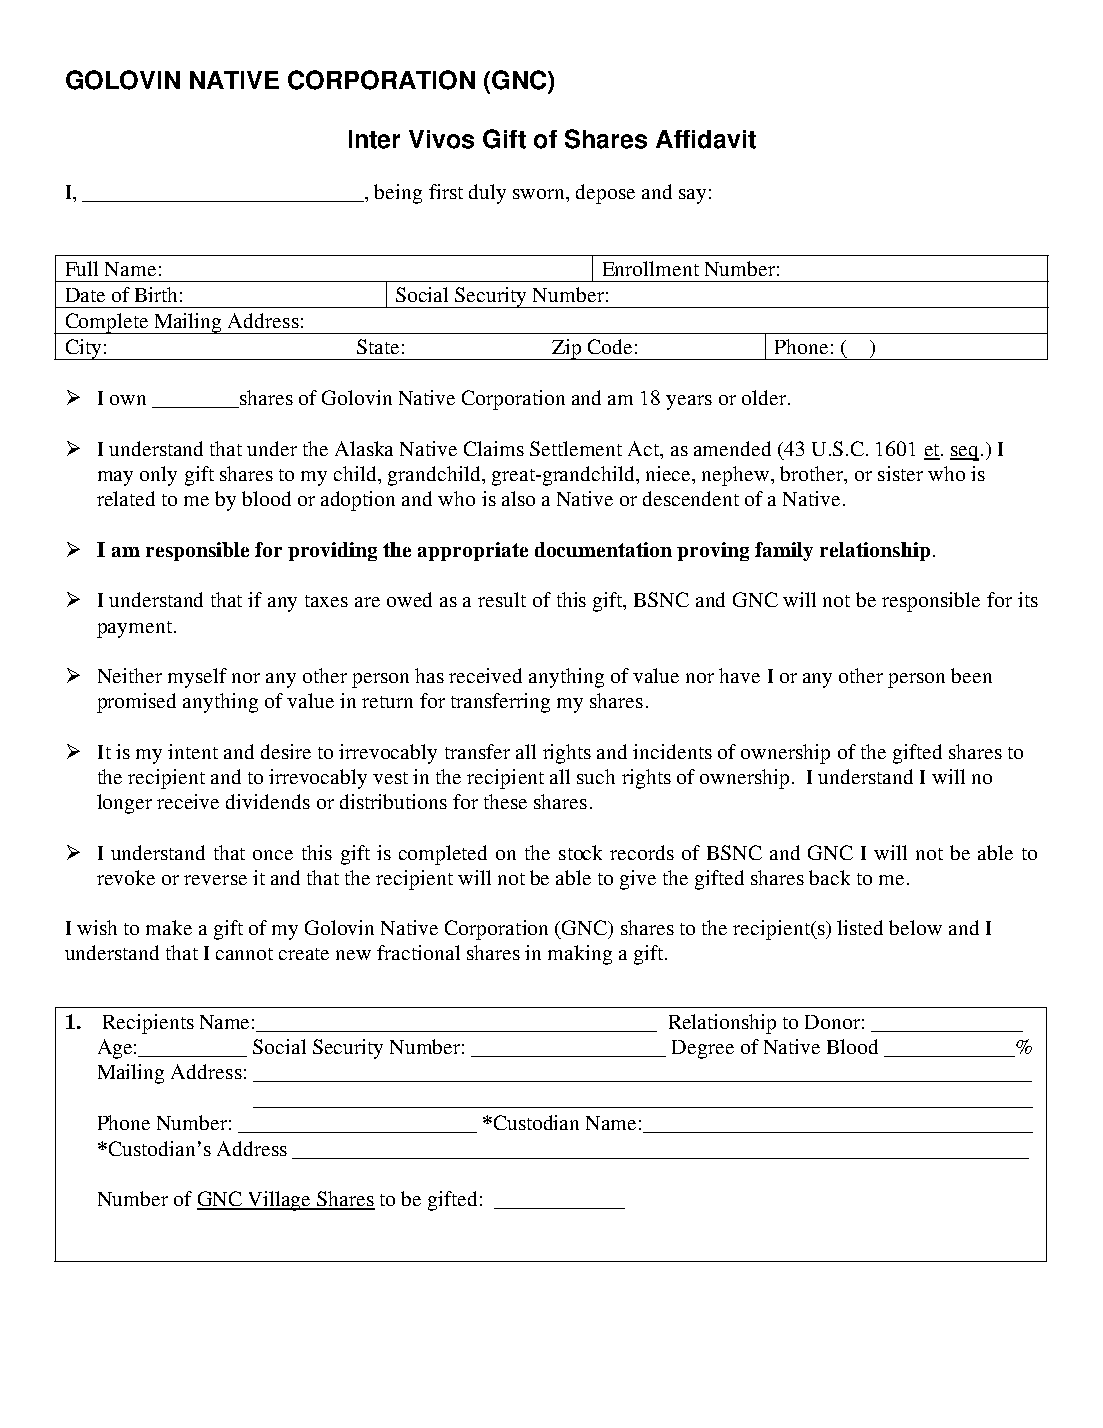 Image resolution: width=1103 pixels, height=1428 pixels. I want to click on been, so click(971, 675).
